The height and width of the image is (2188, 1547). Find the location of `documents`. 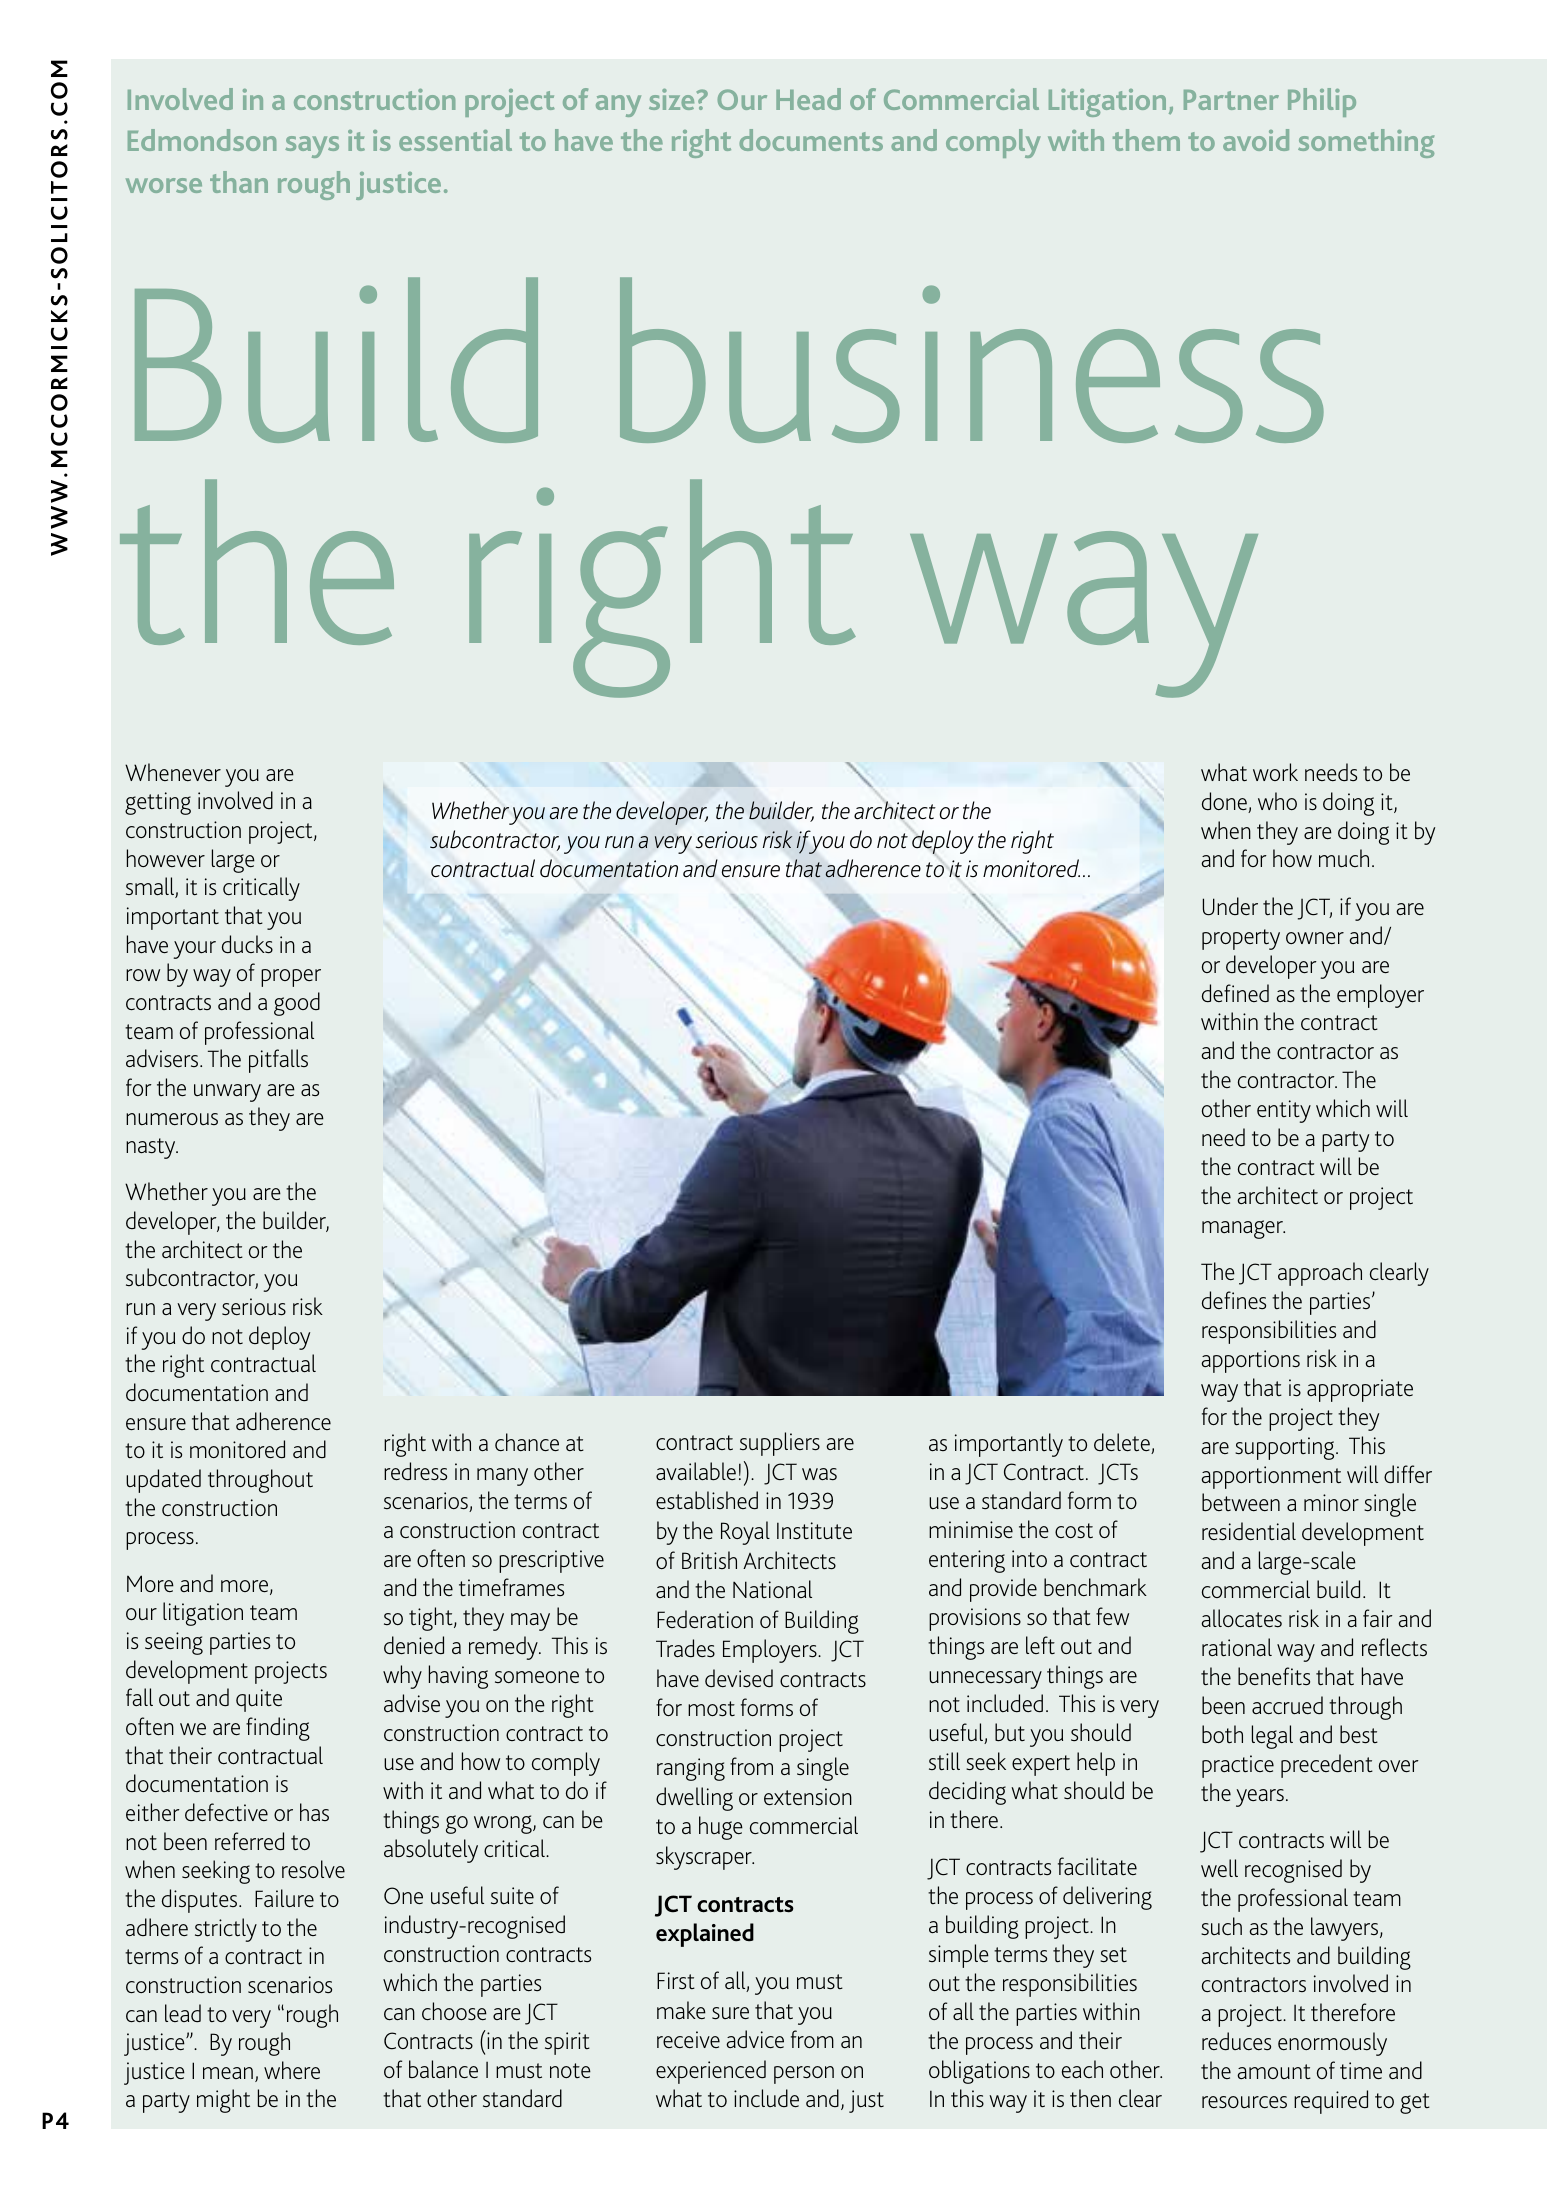

documents is located at coordinates (811, 140).
